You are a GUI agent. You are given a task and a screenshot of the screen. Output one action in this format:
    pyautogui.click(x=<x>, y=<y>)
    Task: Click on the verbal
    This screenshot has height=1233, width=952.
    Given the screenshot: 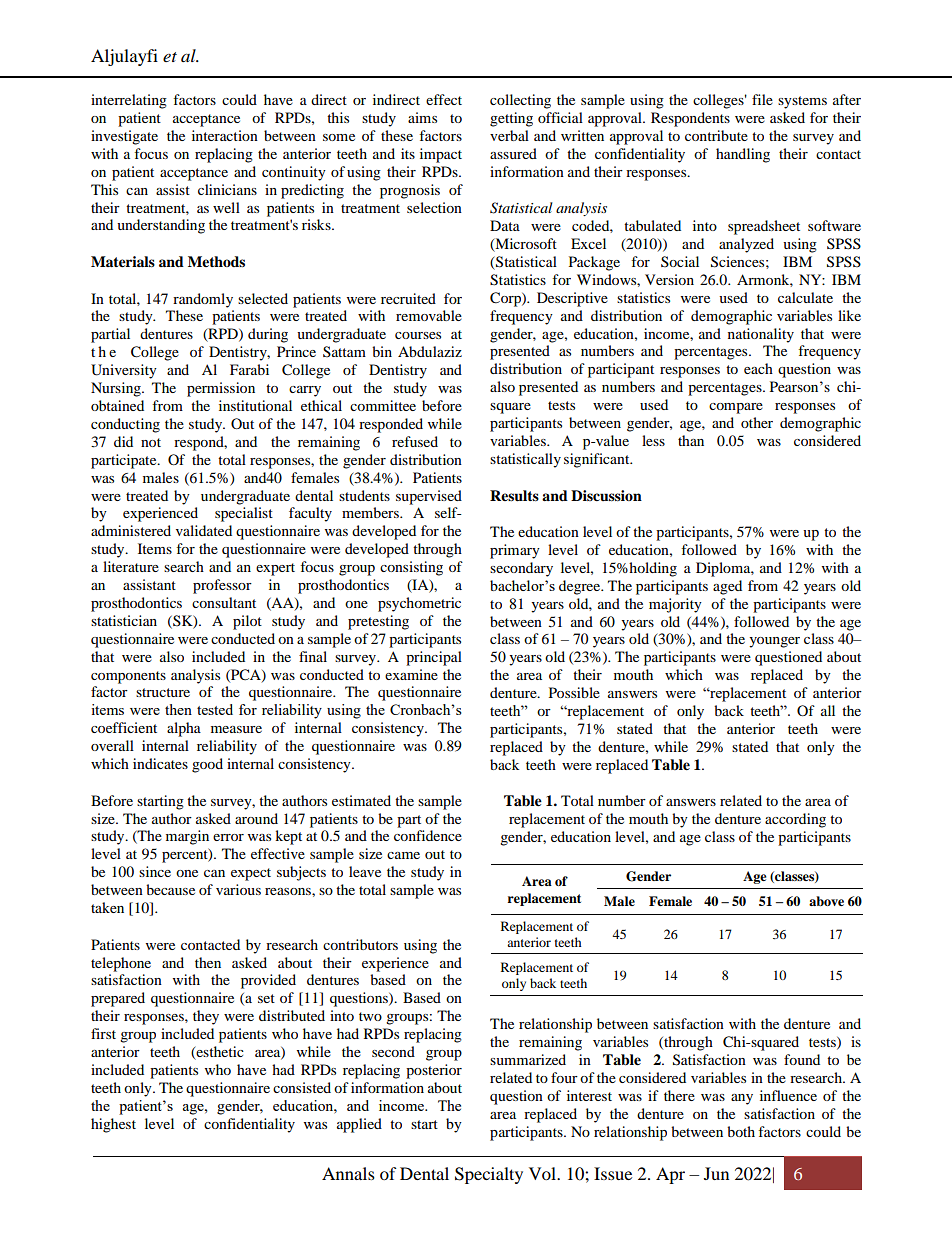 What is the action you would take?
    pyautogui.click(x=509, y=135)
